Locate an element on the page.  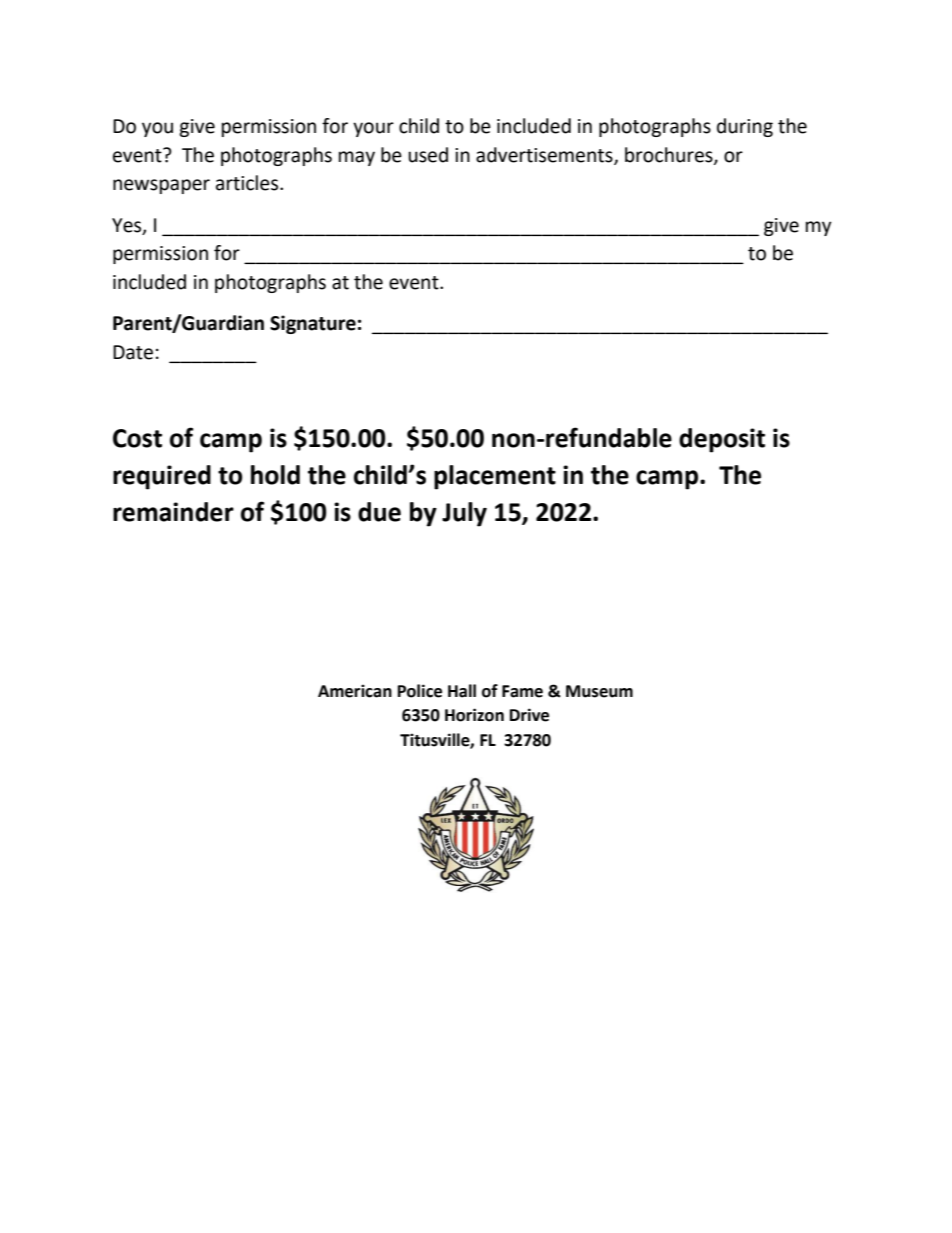
during is located at coordinates (745, 127).
